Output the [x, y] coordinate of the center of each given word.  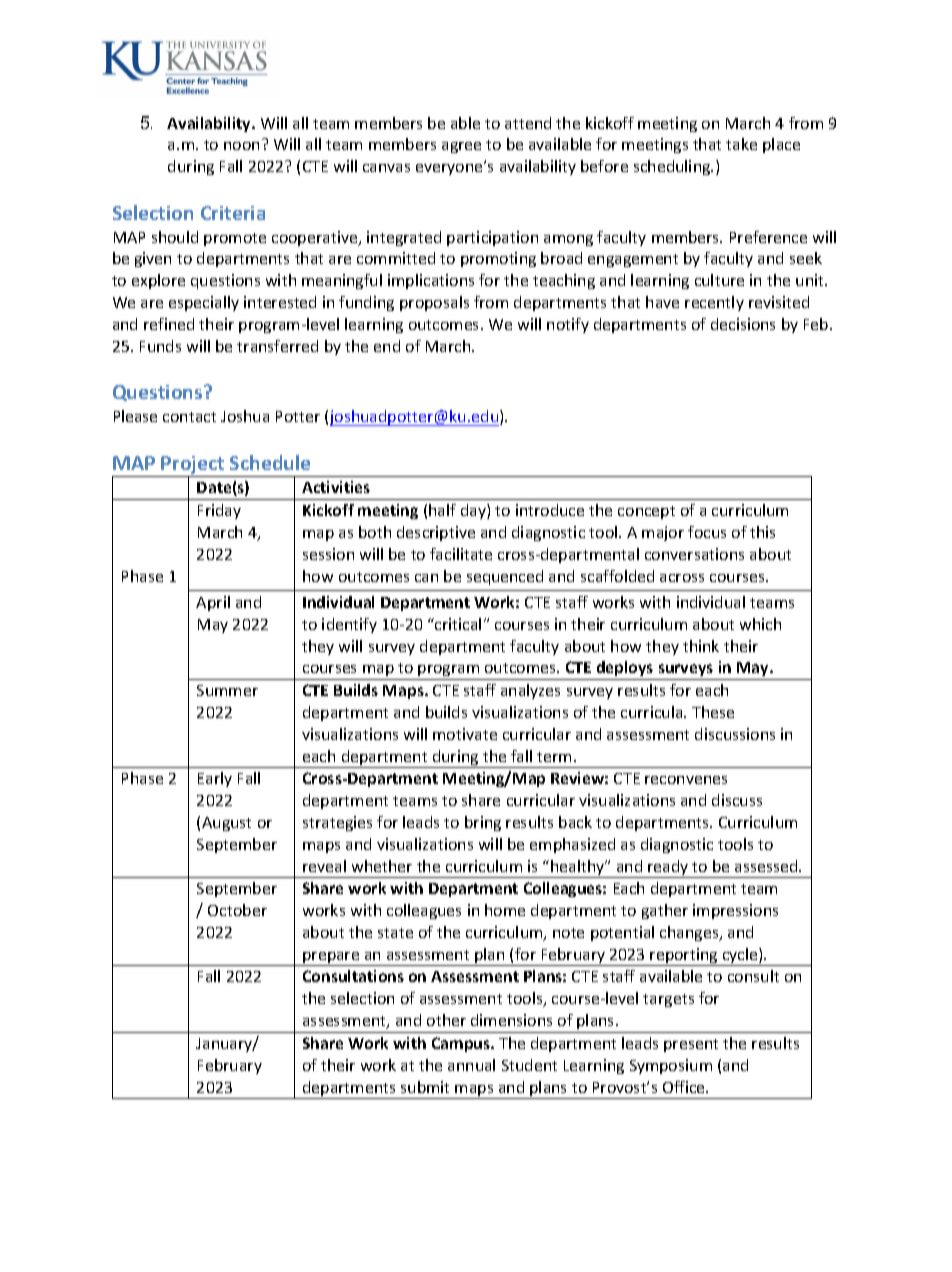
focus [707, 532]
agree [461, 147]
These [713, 712]
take [741, 144]
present [691, 1045]
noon [241, 146]
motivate [465, 734]
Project [193, 466]
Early [215, 779]
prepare [331, 959]
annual [471, 1065]
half [442, 510]
